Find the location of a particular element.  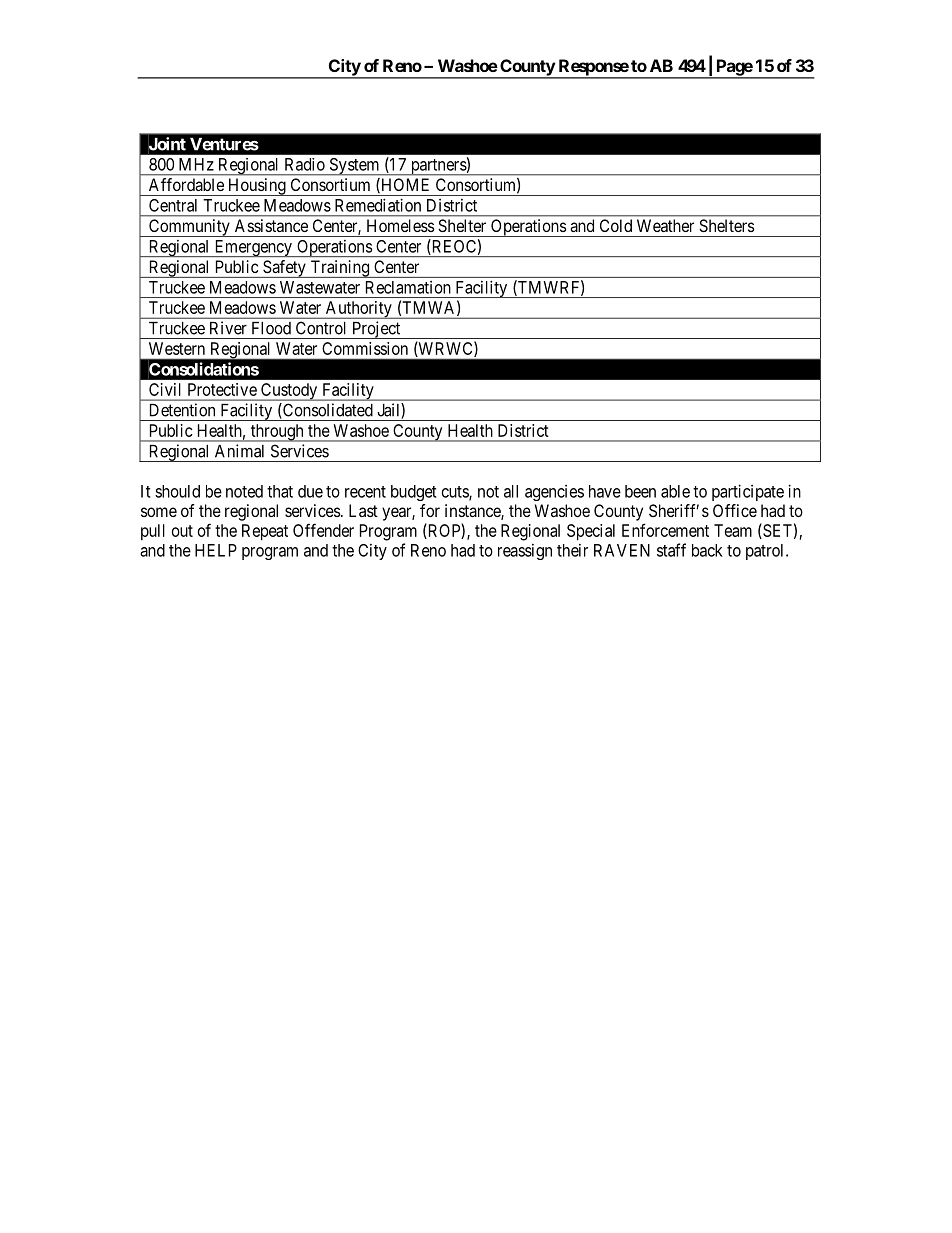

Weather is located at coordinates (665, 225).
